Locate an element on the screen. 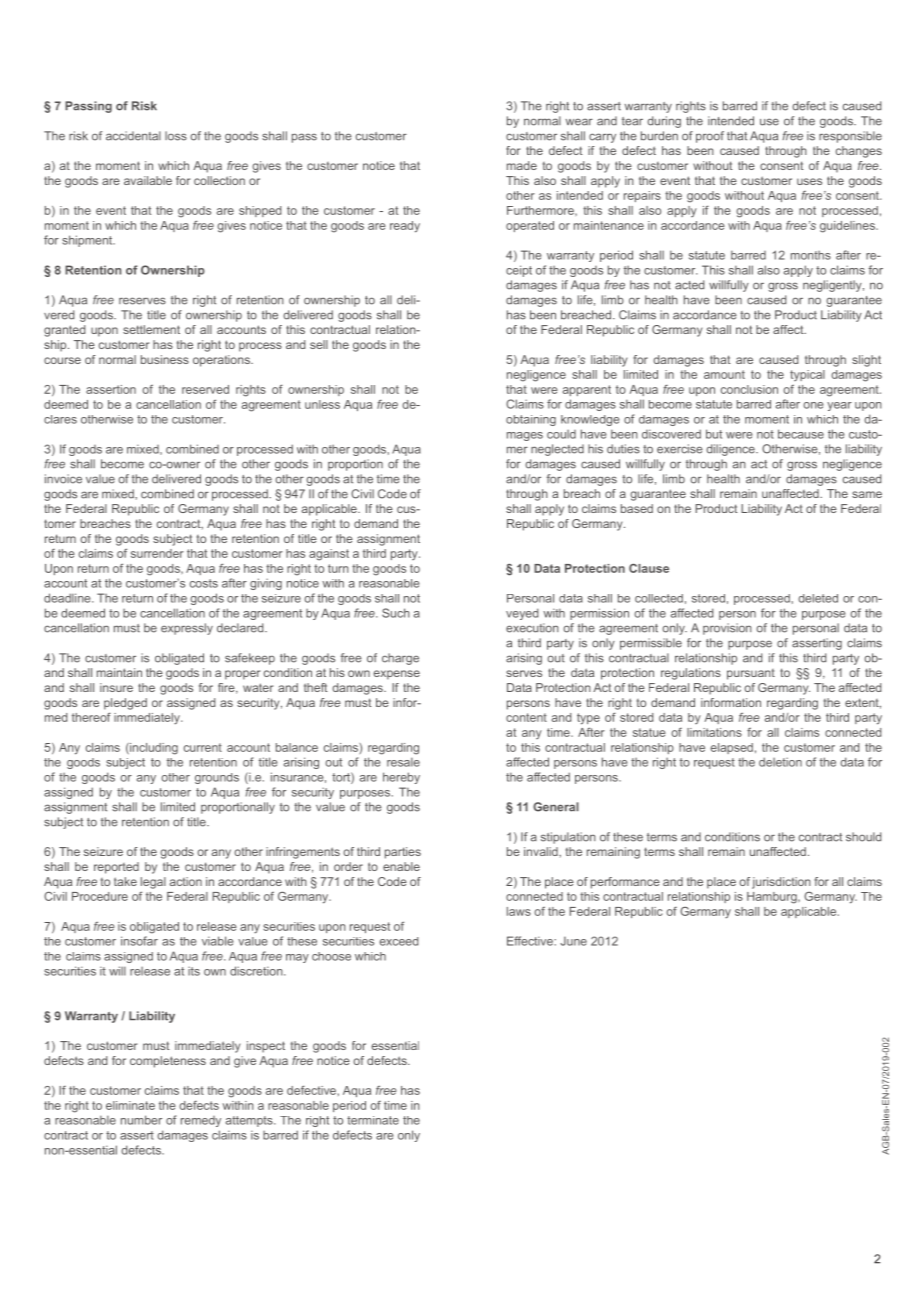 The image size is (924, 1308). made is located at coordinates (522, 165).
